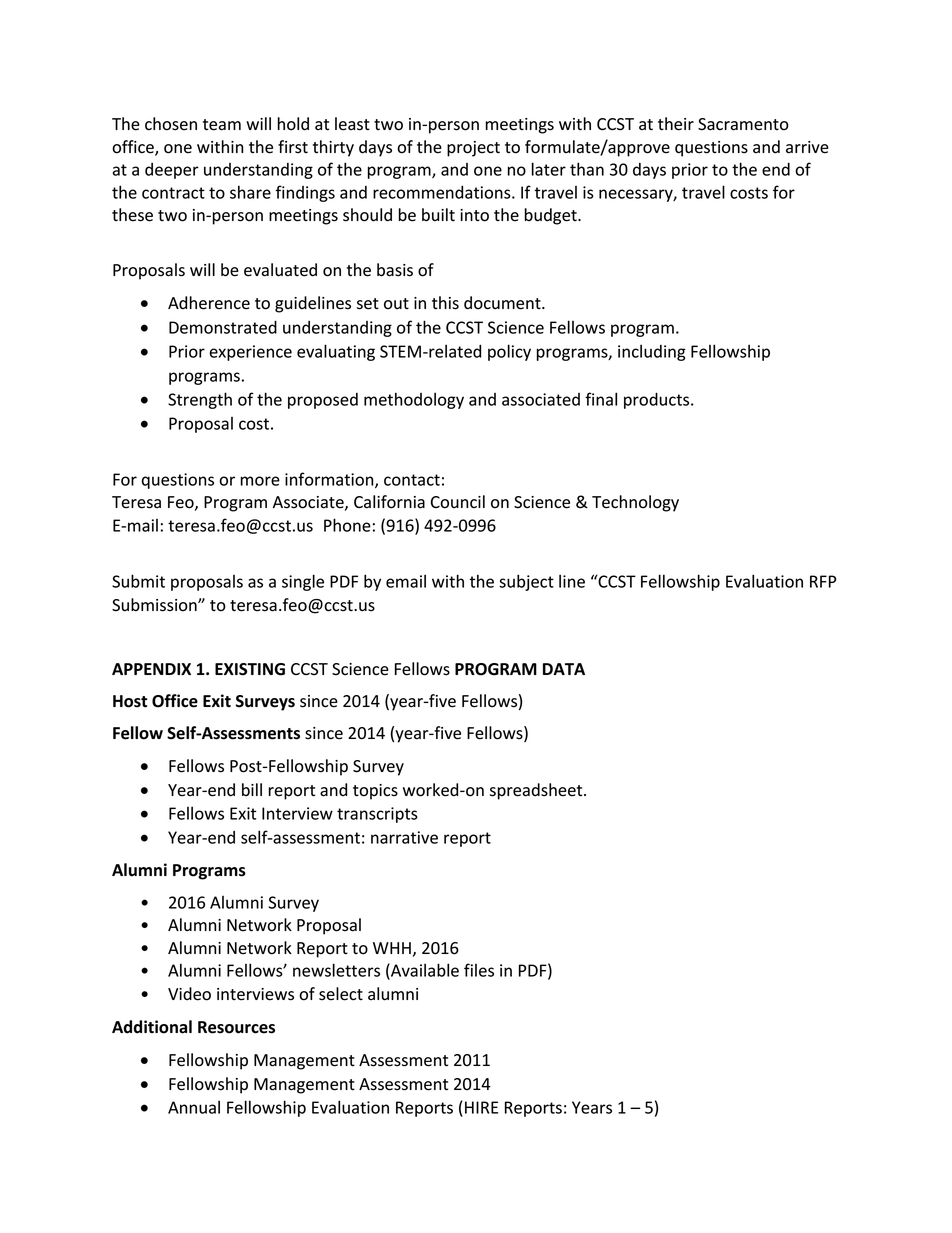  What do you see at coordinates (260, 481) in the image?
I see `more` at bounding box center [260, 481].
